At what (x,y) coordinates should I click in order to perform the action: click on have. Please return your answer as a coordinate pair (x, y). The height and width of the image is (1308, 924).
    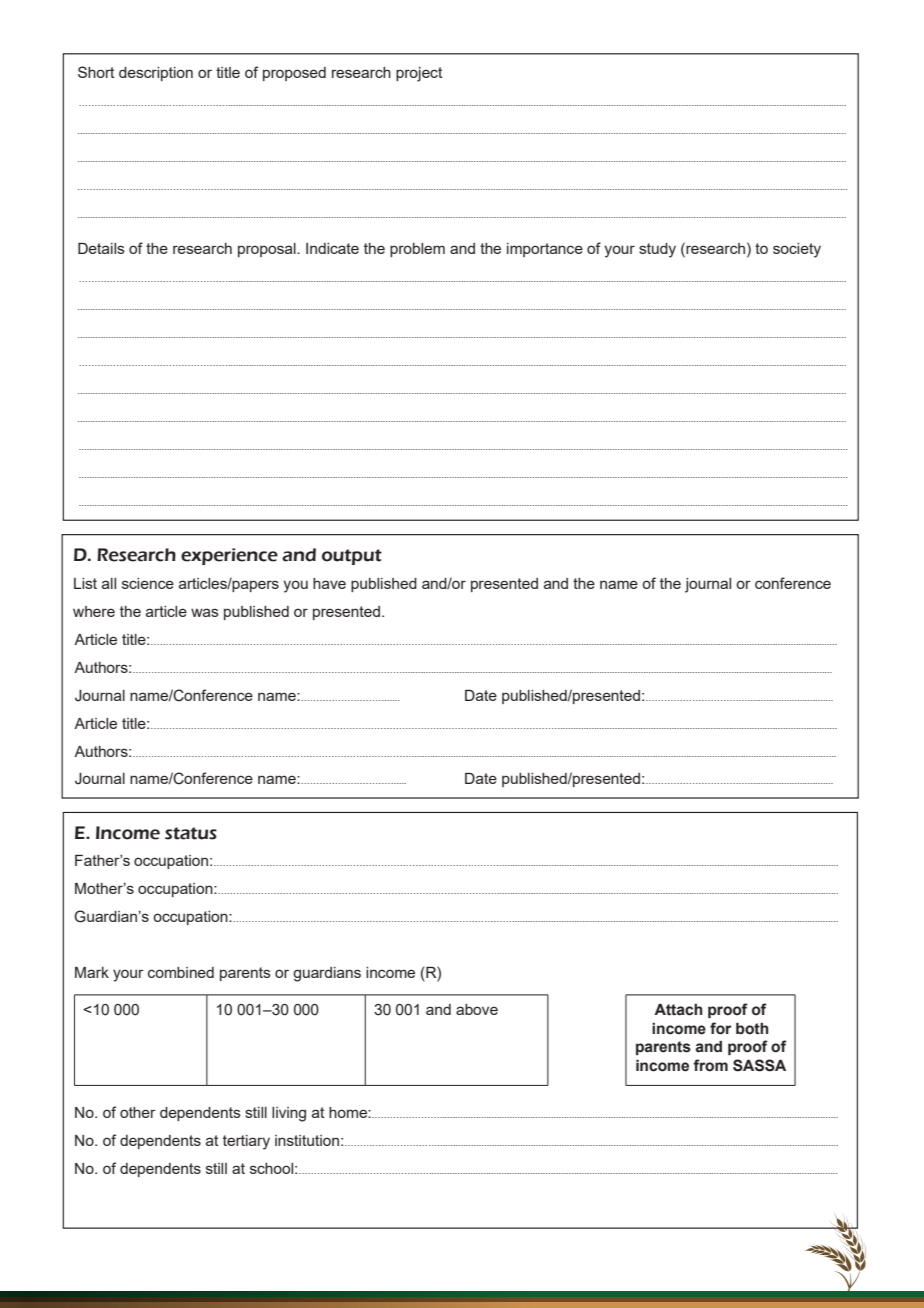
    Looking at the image, I should click on (329, 583).
